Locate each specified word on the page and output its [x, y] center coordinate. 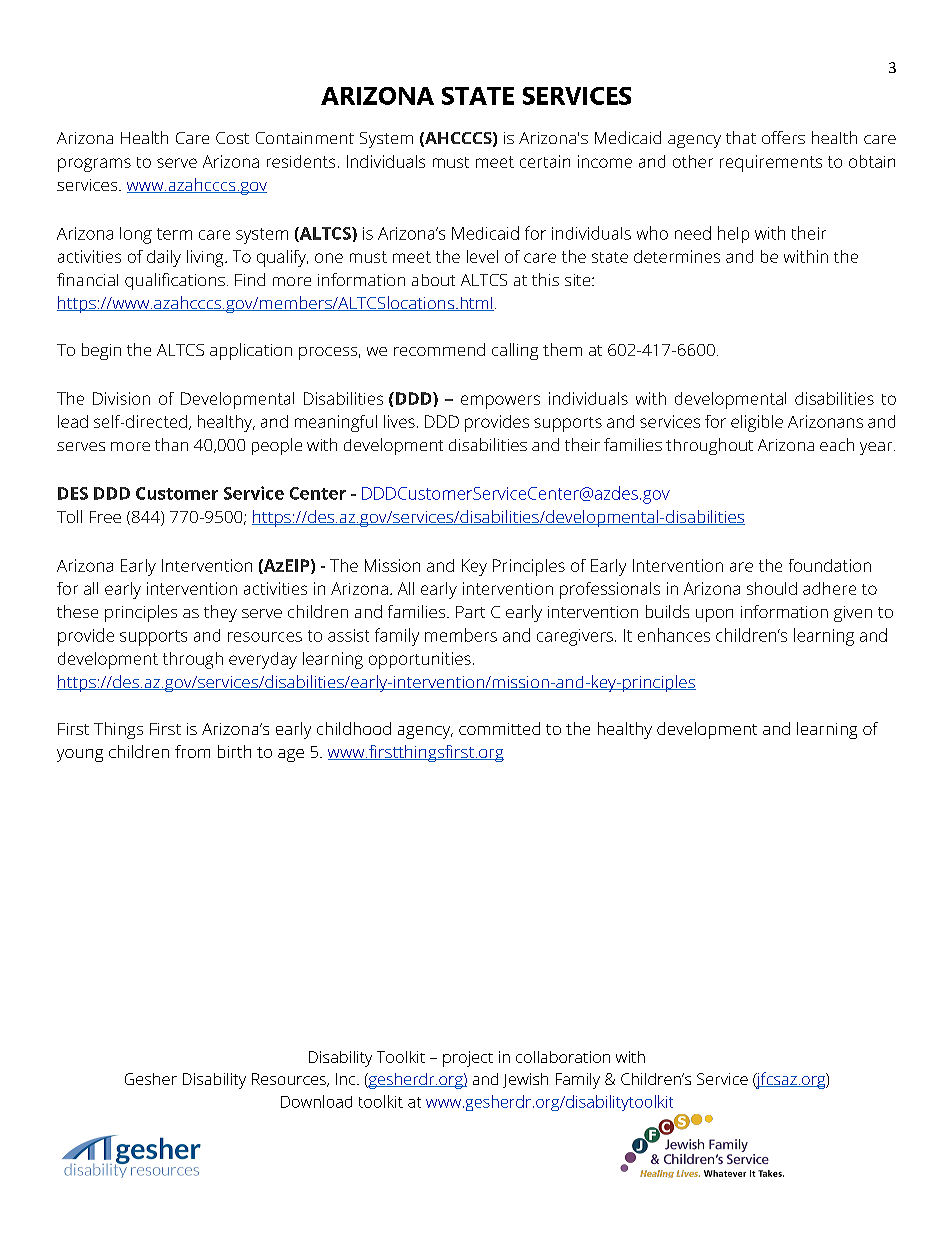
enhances [674, 635]
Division [121, 398]
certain [545, 161]
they [220, 613]
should [772, 588]
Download [316, 1101]
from [192, 751]
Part [470, 612]
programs [94, 165]
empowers [500, 402]
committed [499, 728]
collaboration [563, 1057]
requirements [771, 163]
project [468, 1059]
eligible [757, 423]
